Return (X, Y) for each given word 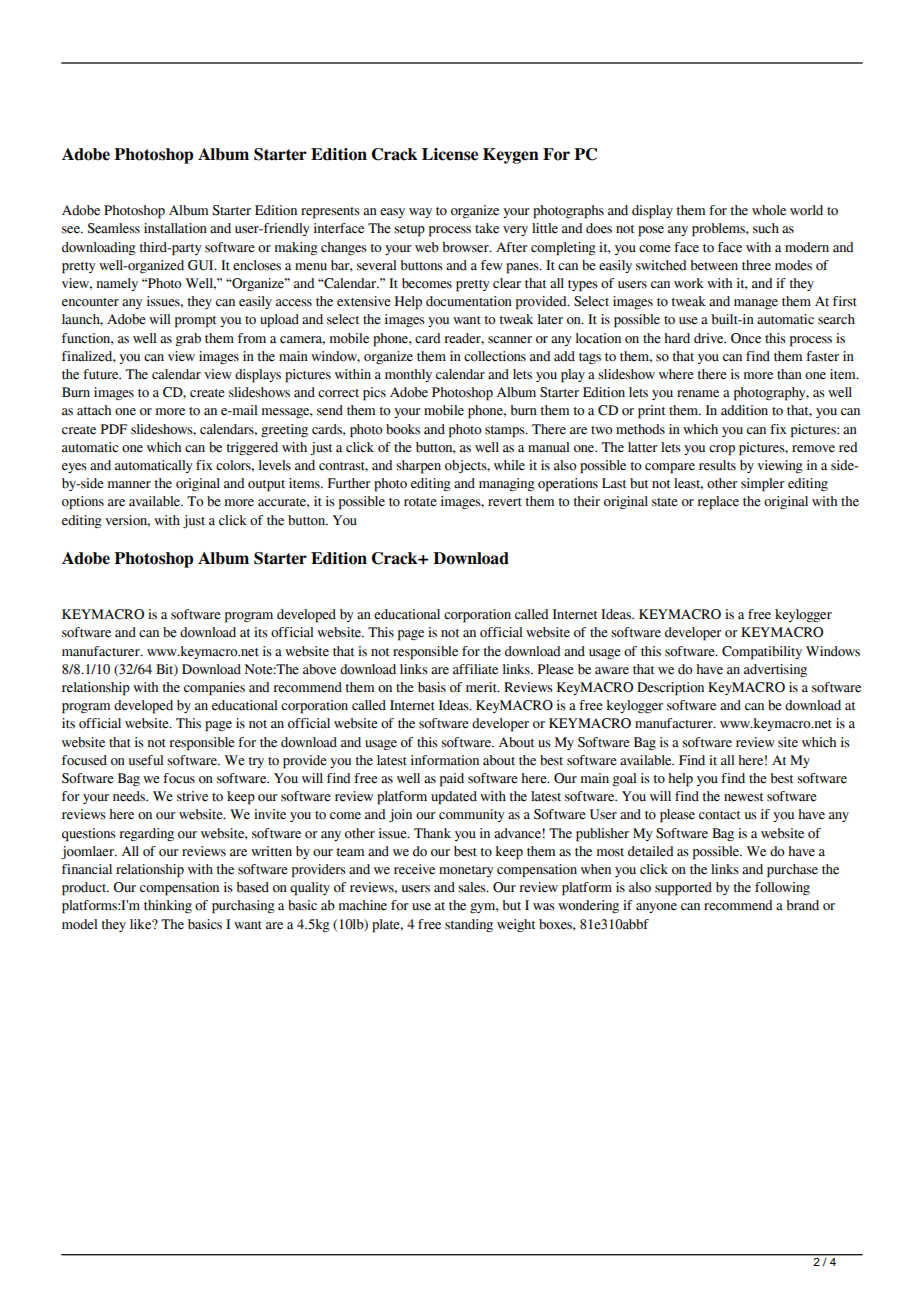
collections (495, 356)
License (450, 154)
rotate (420, 502)
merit (482, 687)
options (83, 503)
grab (188, 339)
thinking (168, 906)
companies (214, 689)
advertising (775, 670)
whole (769, 210)
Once (746, 338)
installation (175, 228)
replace (718, 503)
